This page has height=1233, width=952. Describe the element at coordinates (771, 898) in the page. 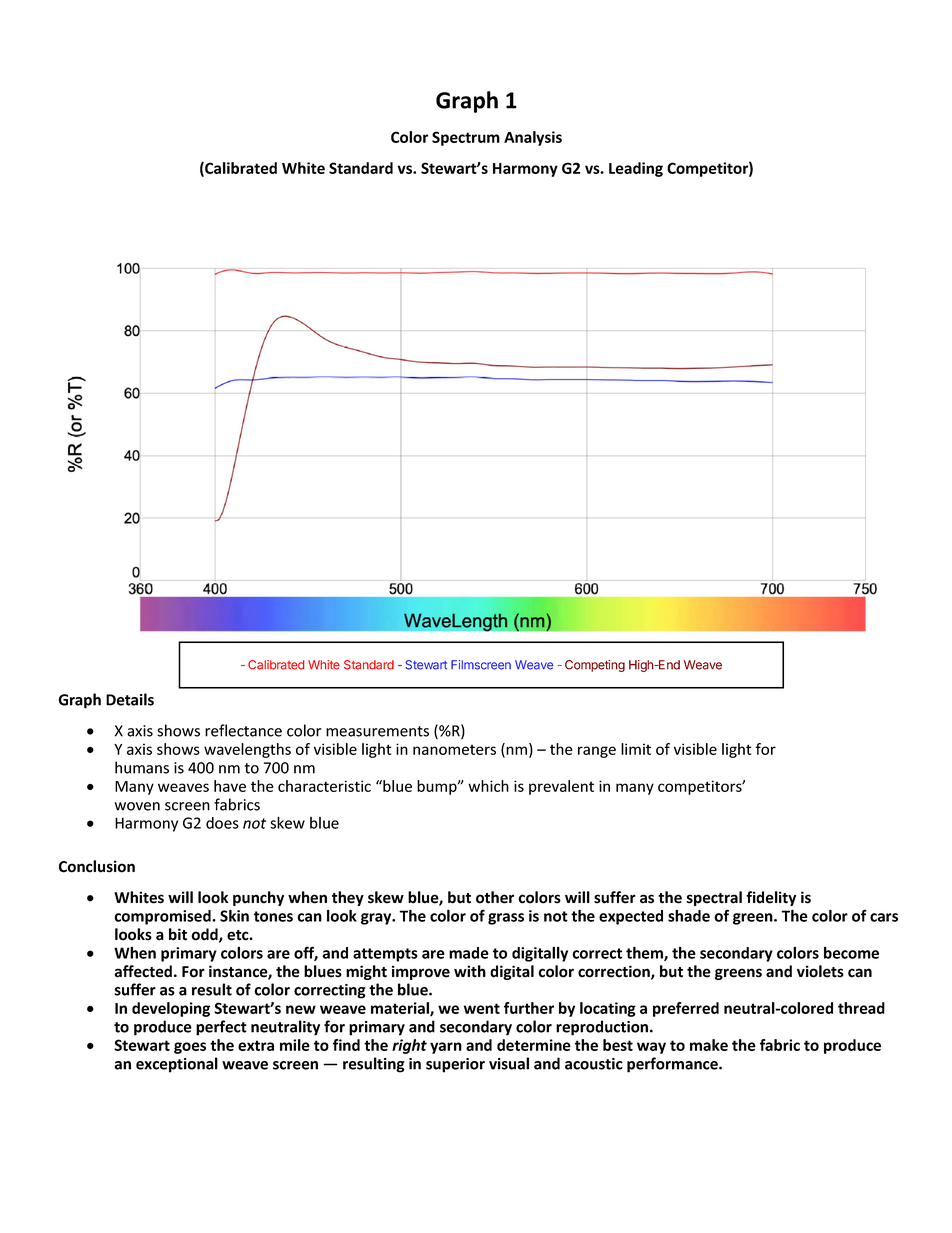

I see `fidelity` at that location.
